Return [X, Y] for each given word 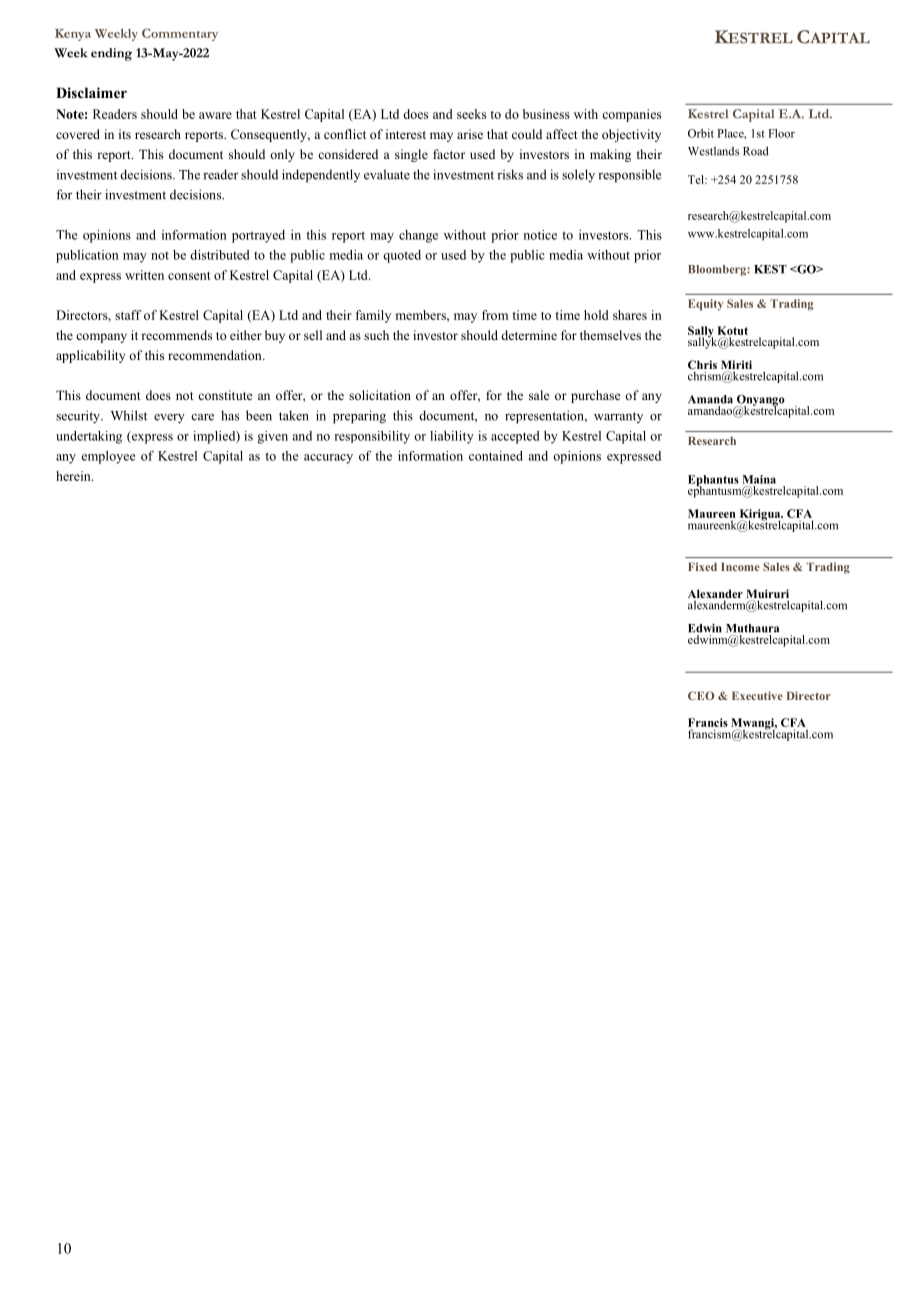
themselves [610, 335]
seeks [471, 114]
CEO [701, 695]
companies [631, 115]
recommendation [216, 355]
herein [74, 476]
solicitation [380, 395]
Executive [757, 695]
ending [111, 54]
